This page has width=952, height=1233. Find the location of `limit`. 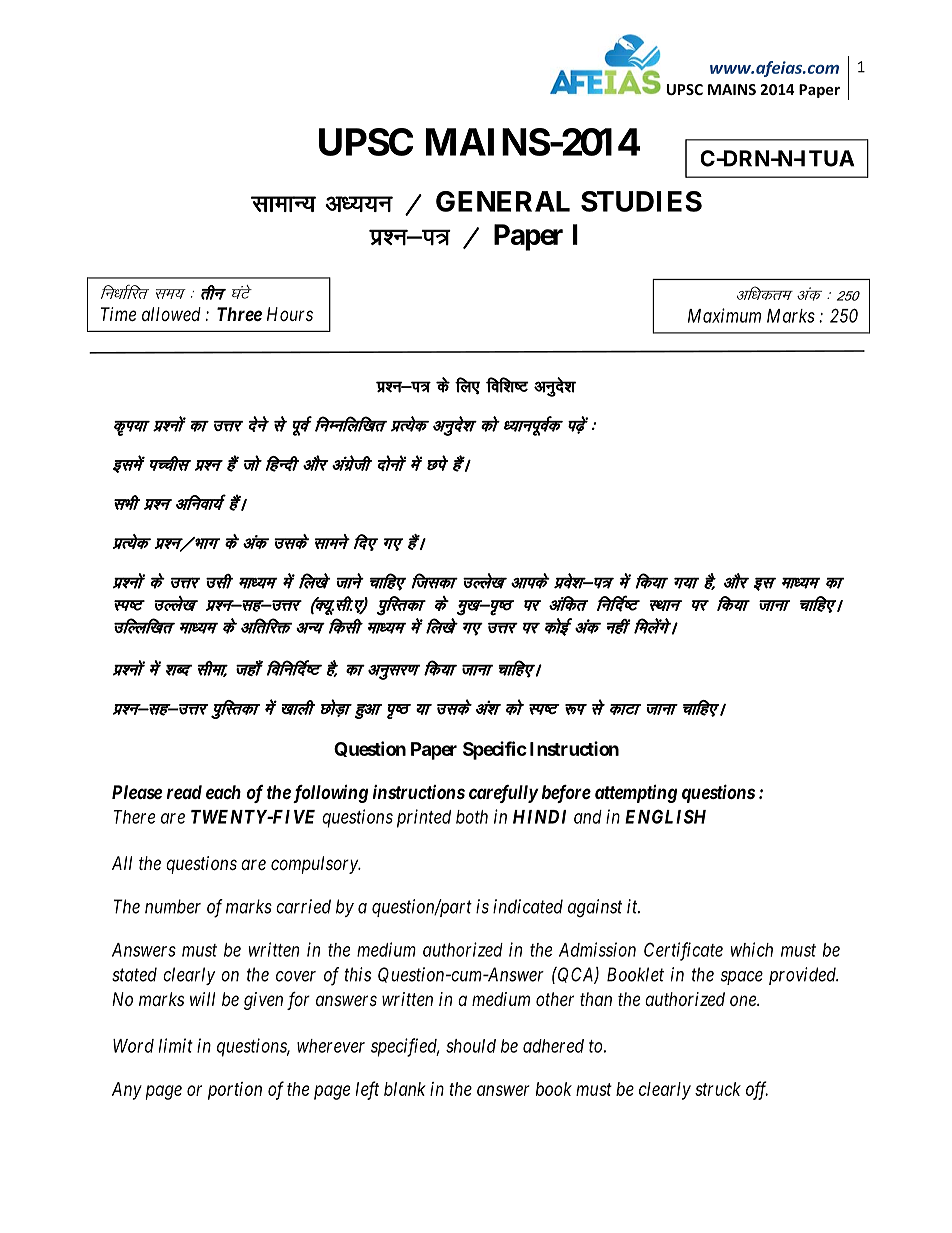

limit is located at coordinates (176, 1045).
